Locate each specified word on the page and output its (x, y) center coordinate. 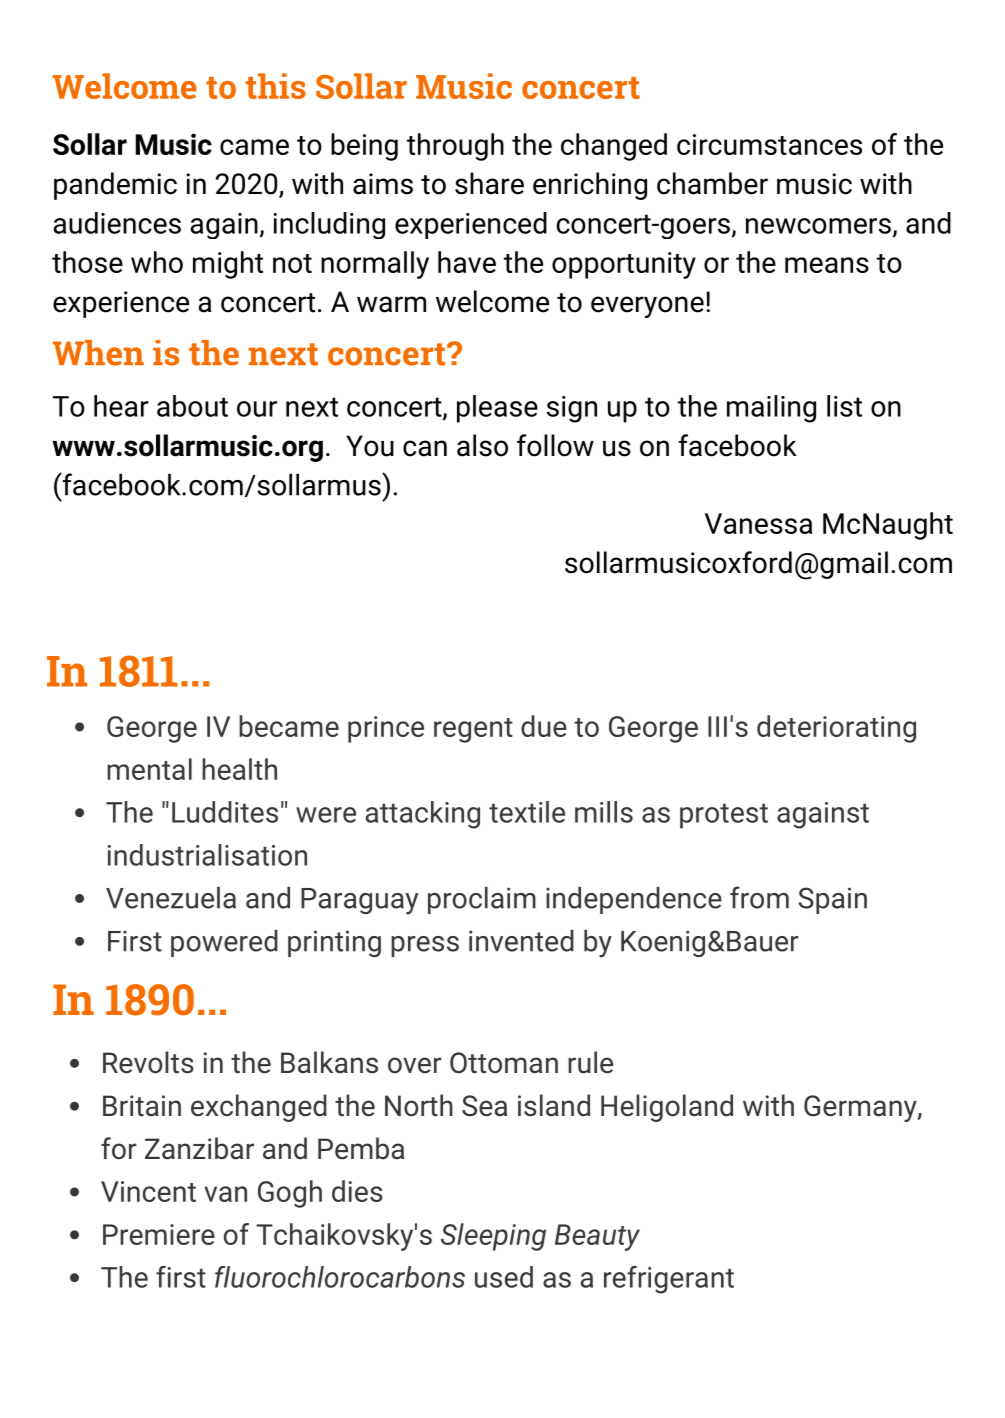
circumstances (769, 144)
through (455, 147)
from (759, 897)
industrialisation (207, 855)
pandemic (115, 186)
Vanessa (758, 523)
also (482, 445)
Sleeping (493, 1237)
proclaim (482, 900)
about (192, 406)
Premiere (159, 1234)
